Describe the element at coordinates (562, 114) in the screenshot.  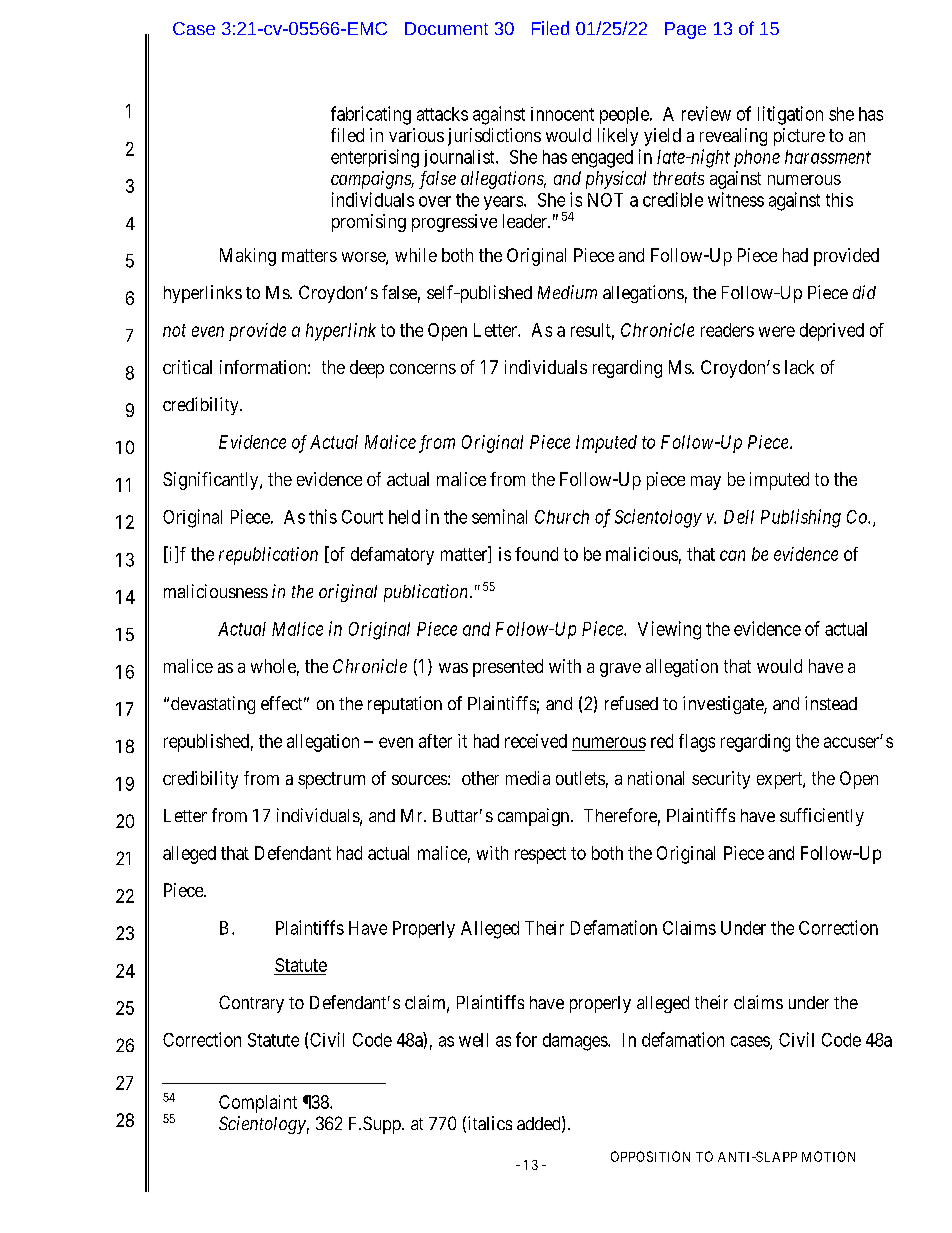
I see `innocent` at that location.
